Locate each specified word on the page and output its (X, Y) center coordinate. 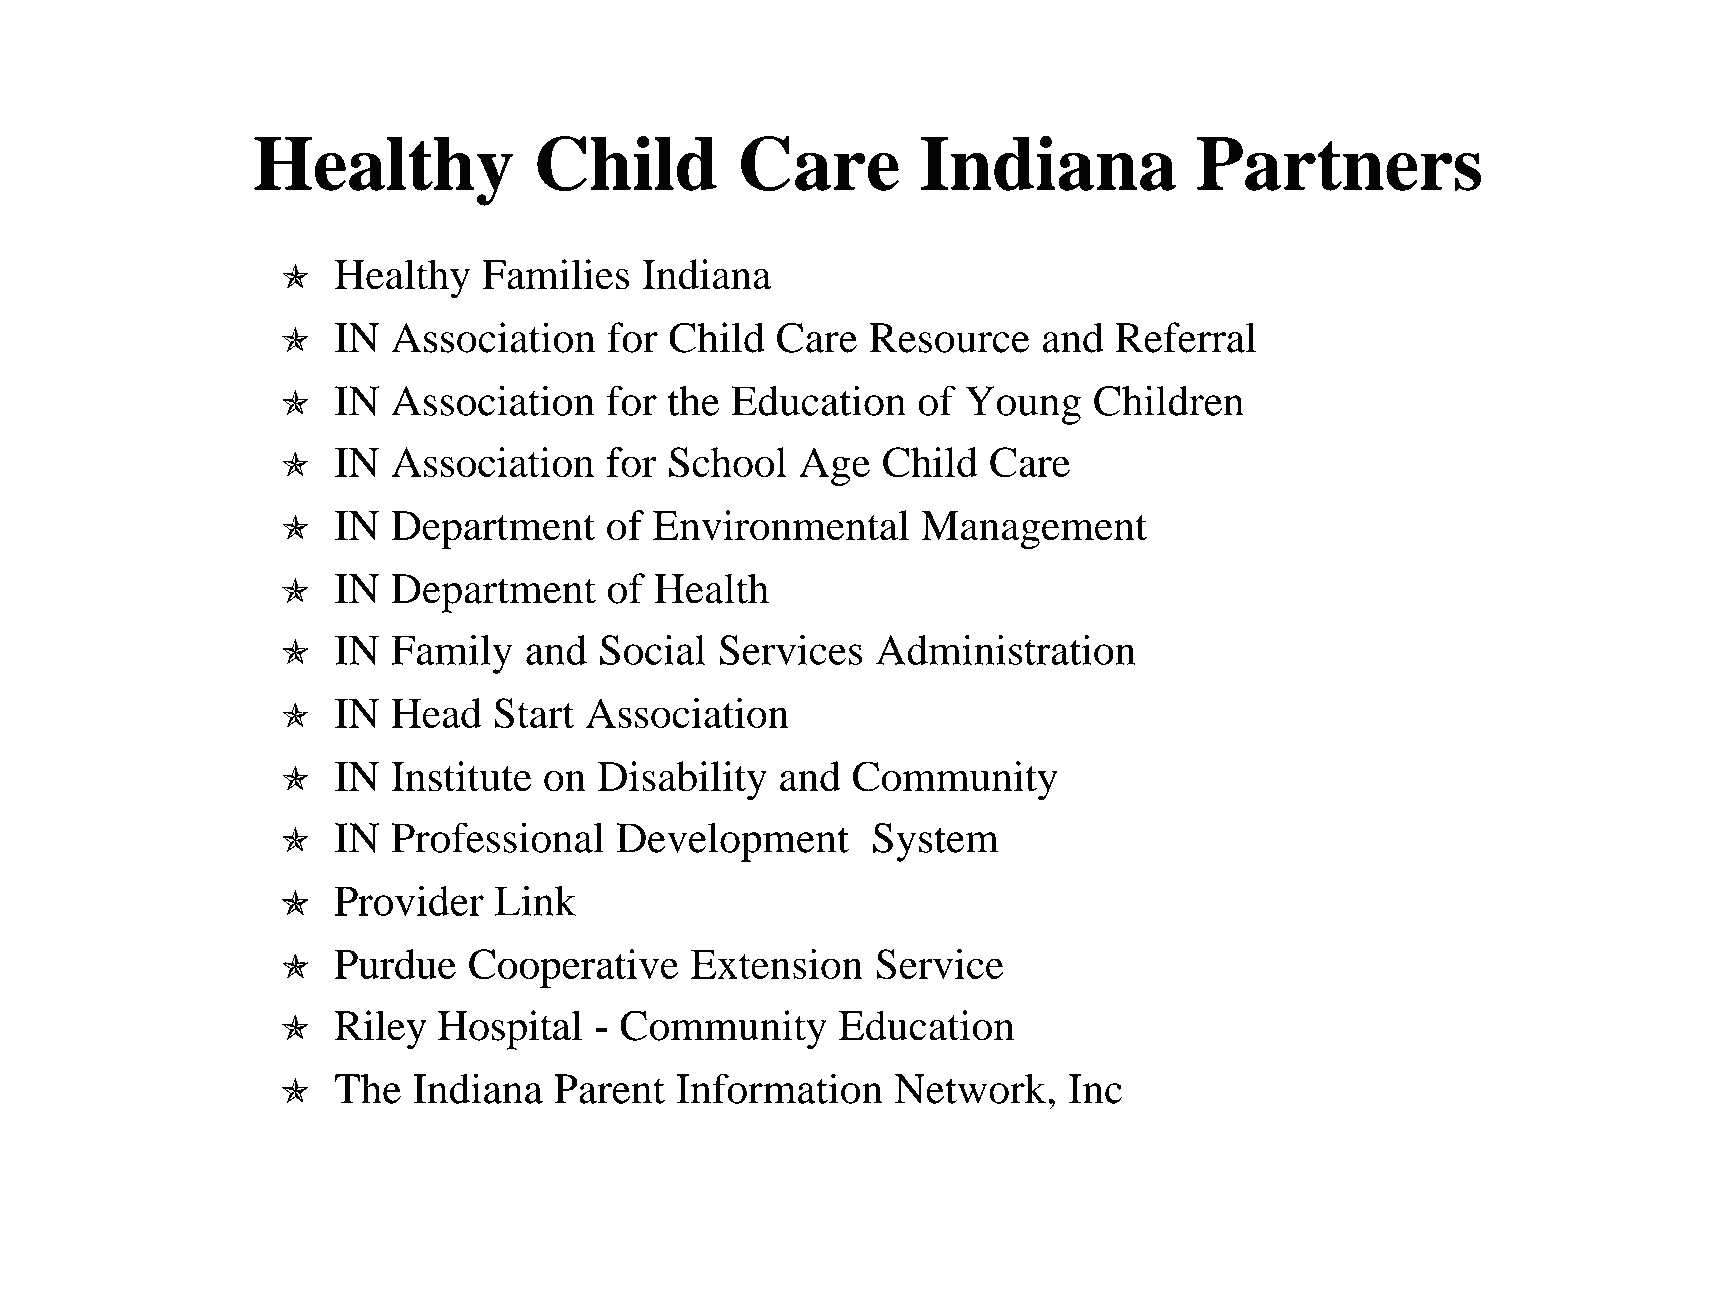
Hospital (510, 1030)
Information (779, 1088)
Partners (1339, 164)
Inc (1095, 1089)
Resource (949, 338)
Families (555, 274)
